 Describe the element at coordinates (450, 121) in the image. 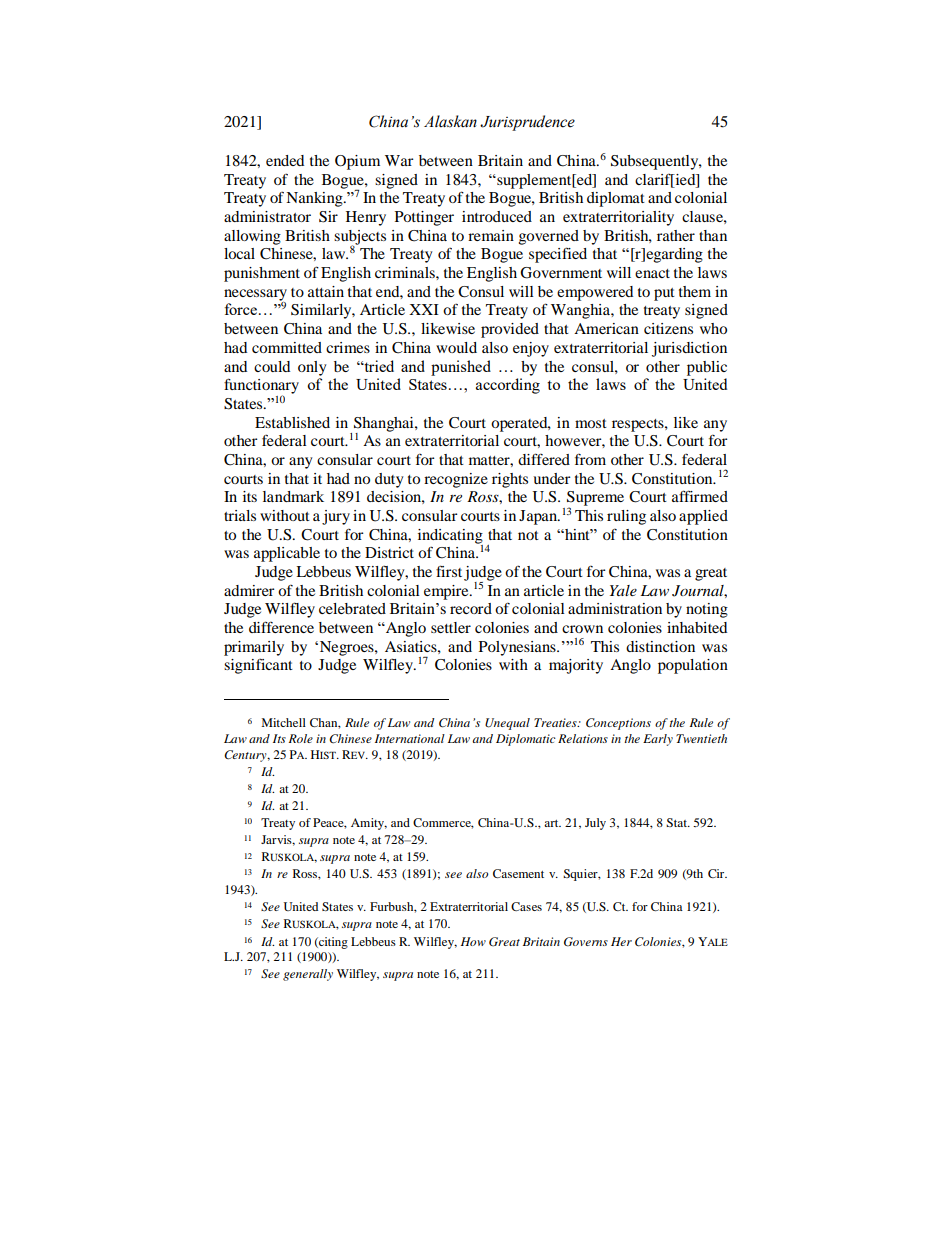

I see `Alaskan` at that location.
